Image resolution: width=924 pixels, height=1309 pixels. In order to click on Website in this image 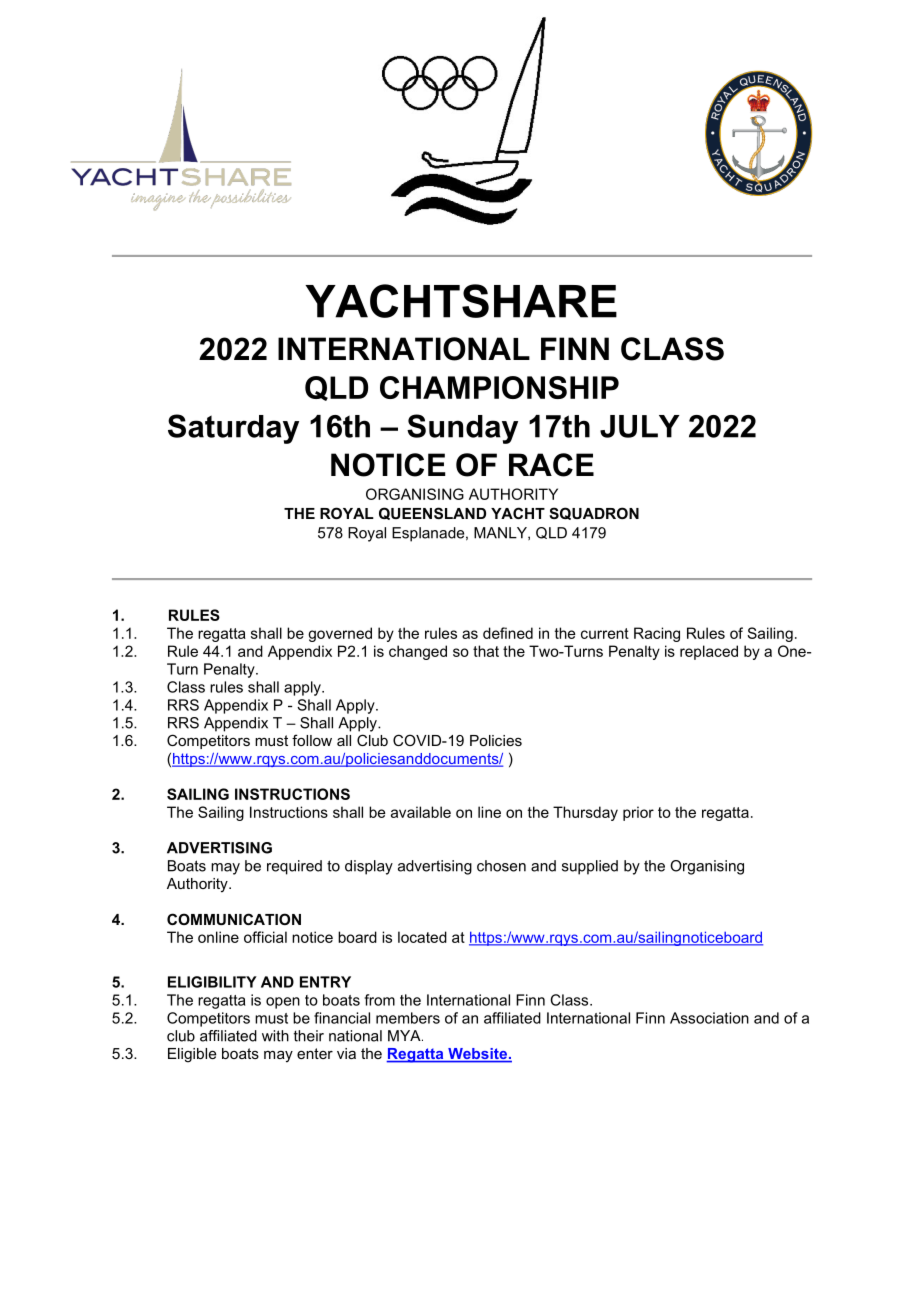, I will do `click(477, 1055)`.
